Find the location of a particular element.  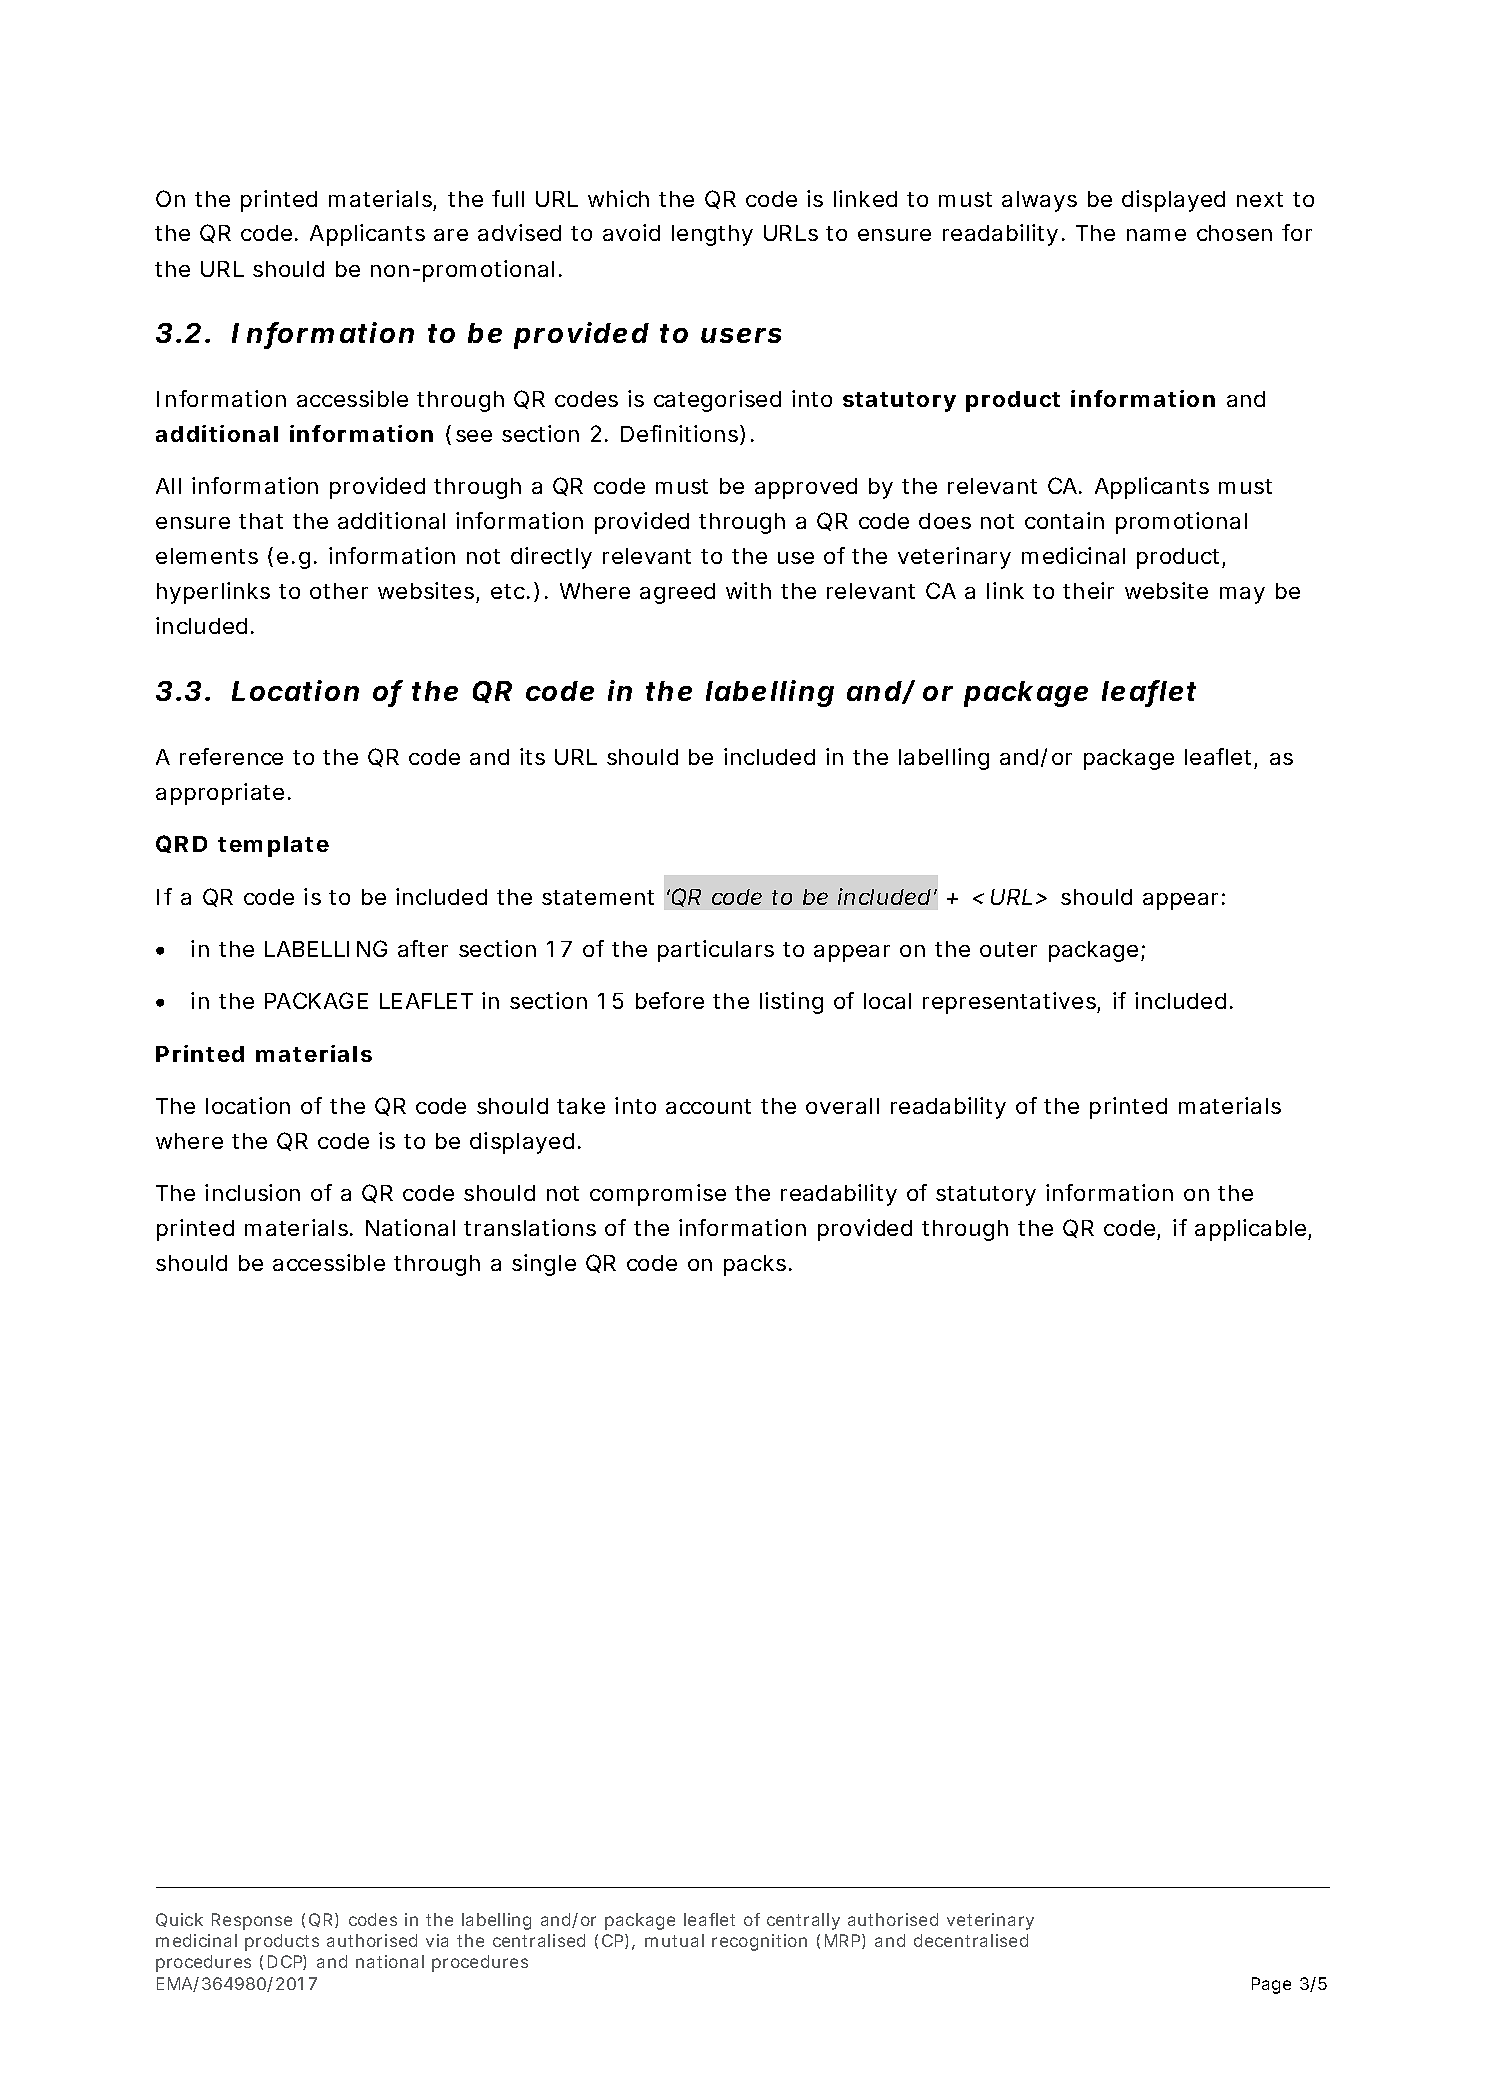

other is located at coordinates (339, 591).
